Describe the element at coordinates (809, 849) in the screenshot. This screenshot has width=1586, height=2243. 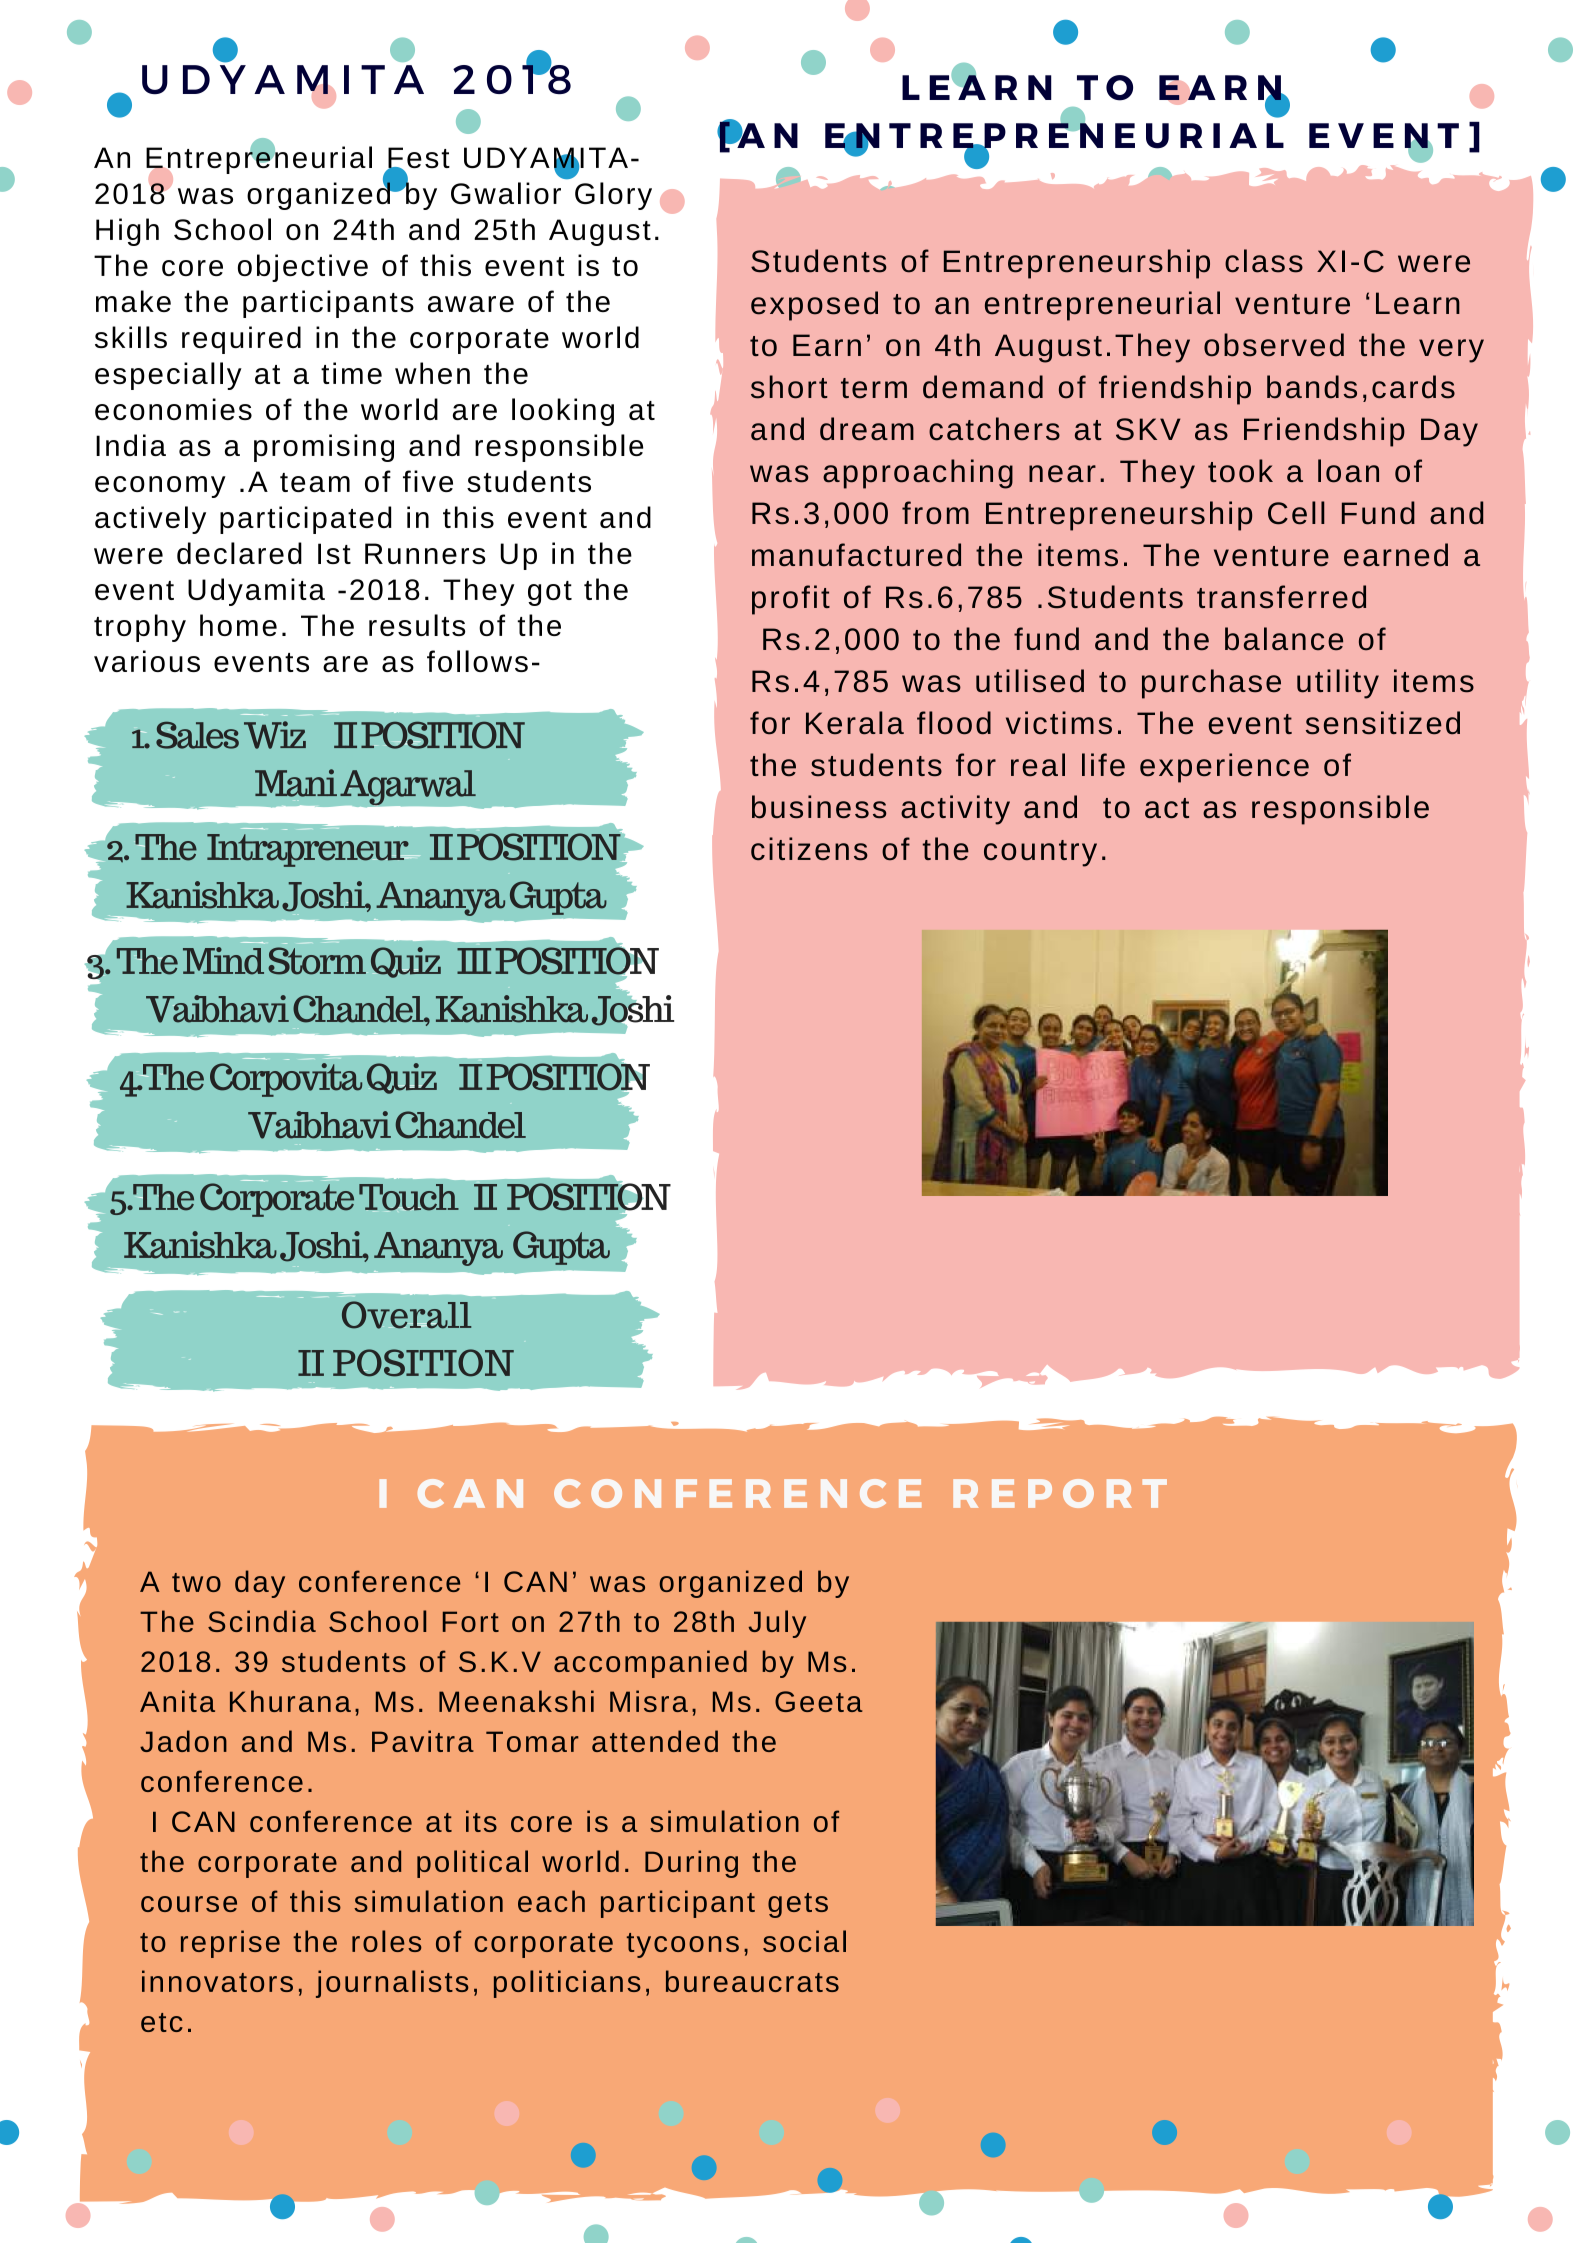
I see `citizens` at that location.
